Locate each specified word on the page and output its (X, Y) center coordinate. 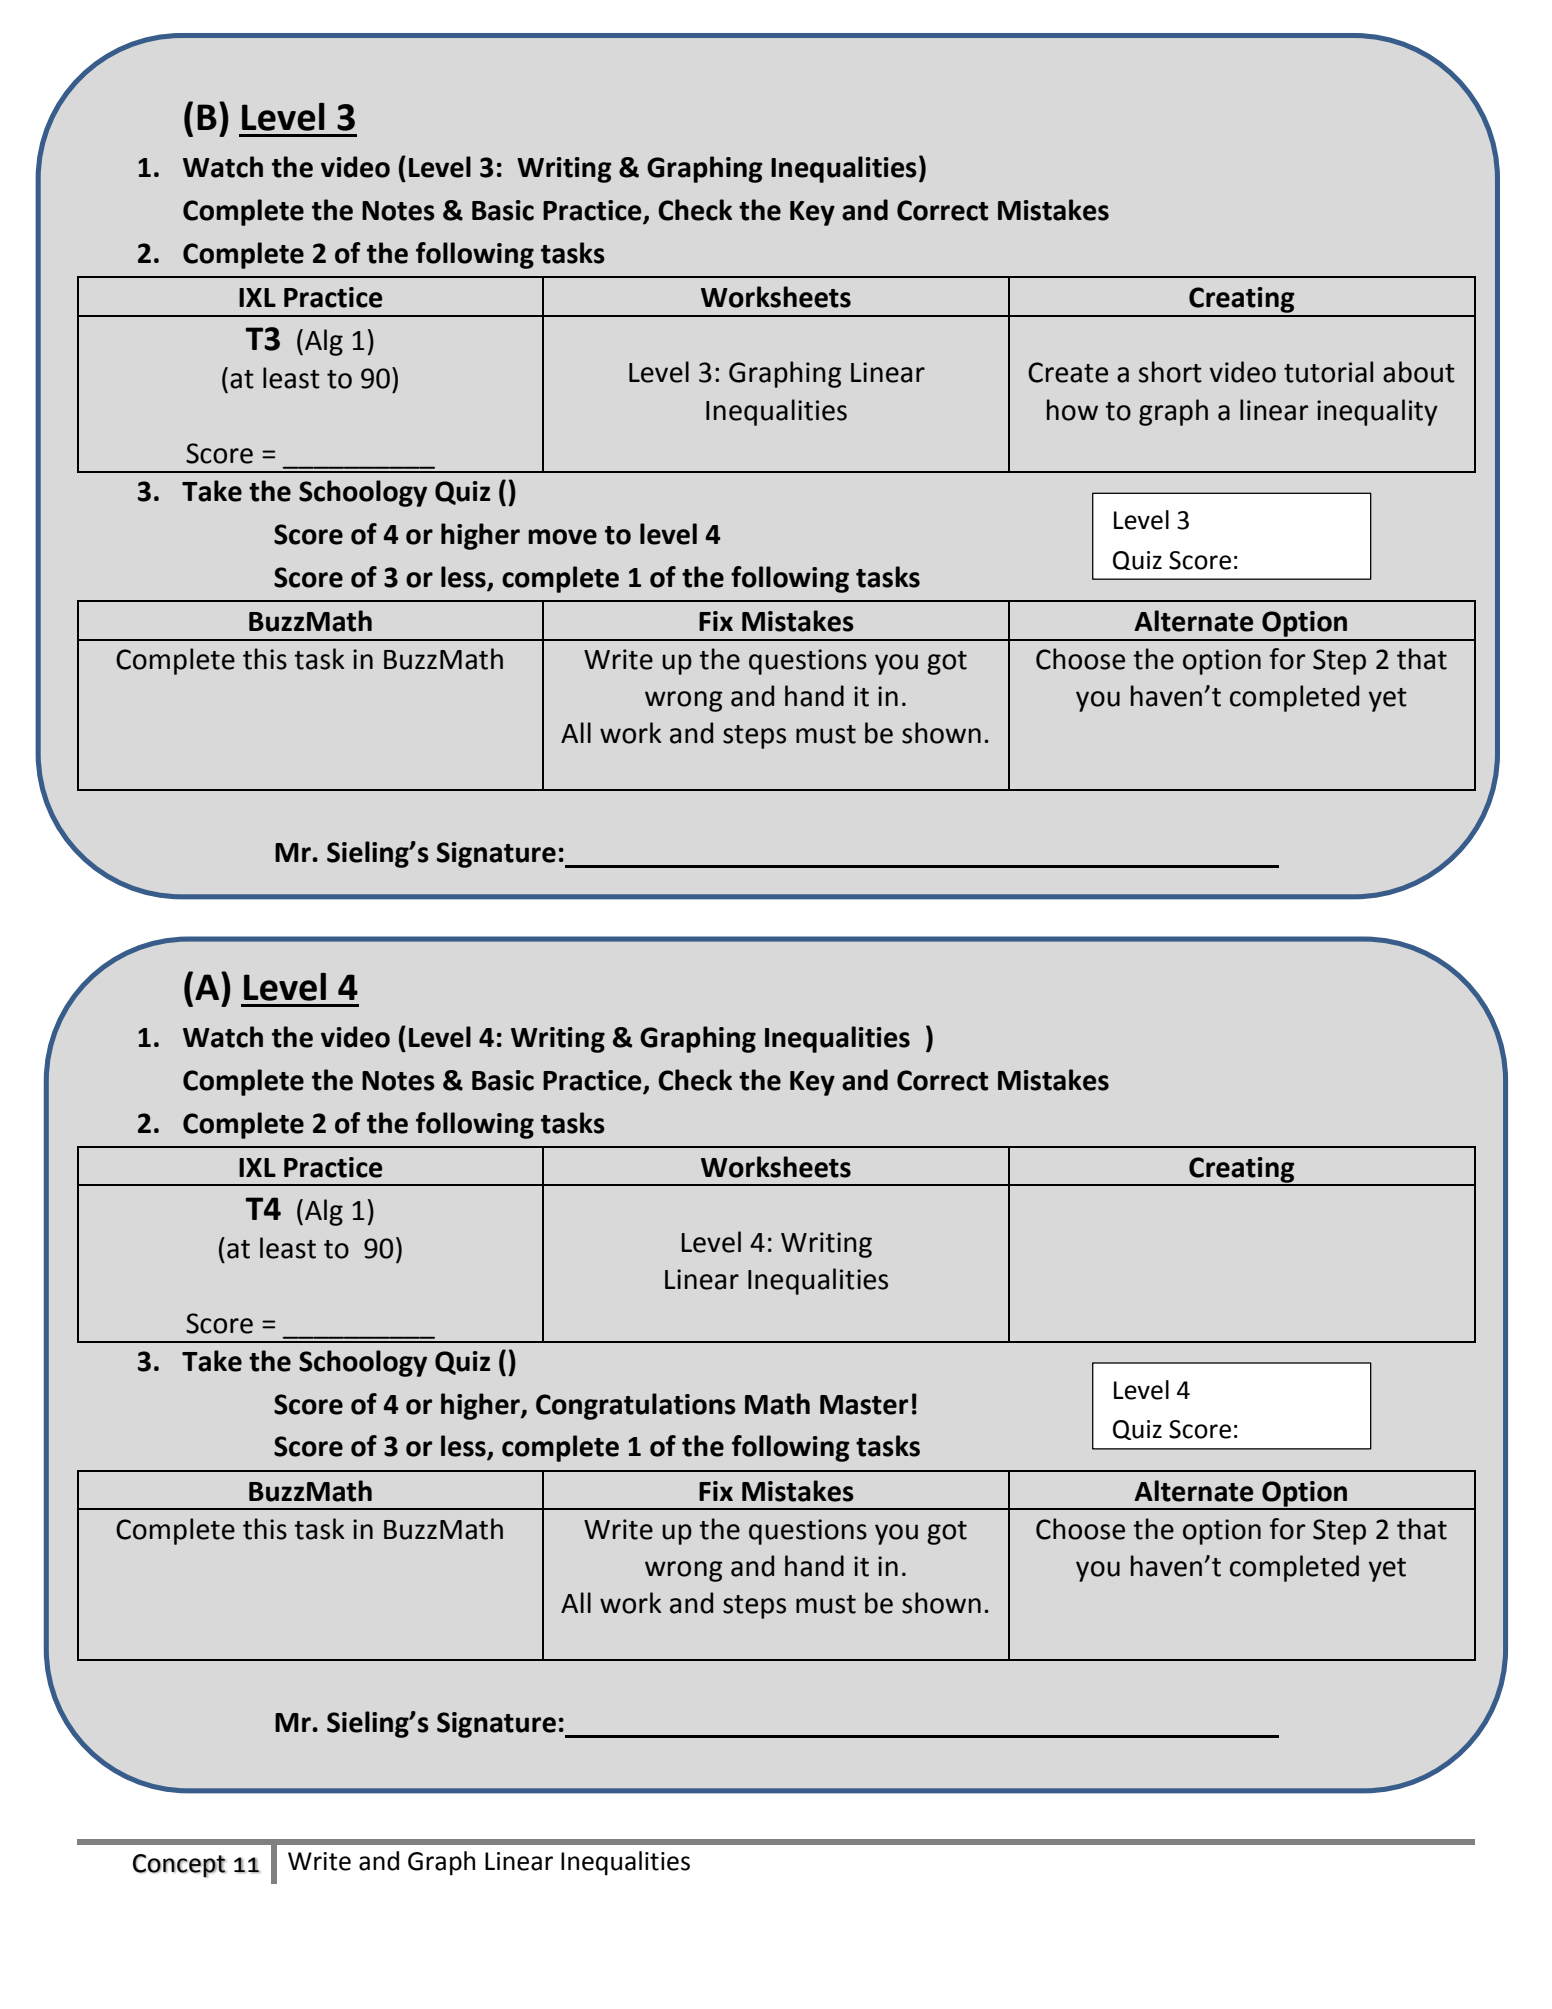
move (562, 537)
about (1419, 372)
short (1170, 372)
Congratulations (636, 1406)
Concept (179, 1866)
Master (864, 1405)
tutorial (1328, 372)
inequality (1377, 412)
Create (1068, 372)
